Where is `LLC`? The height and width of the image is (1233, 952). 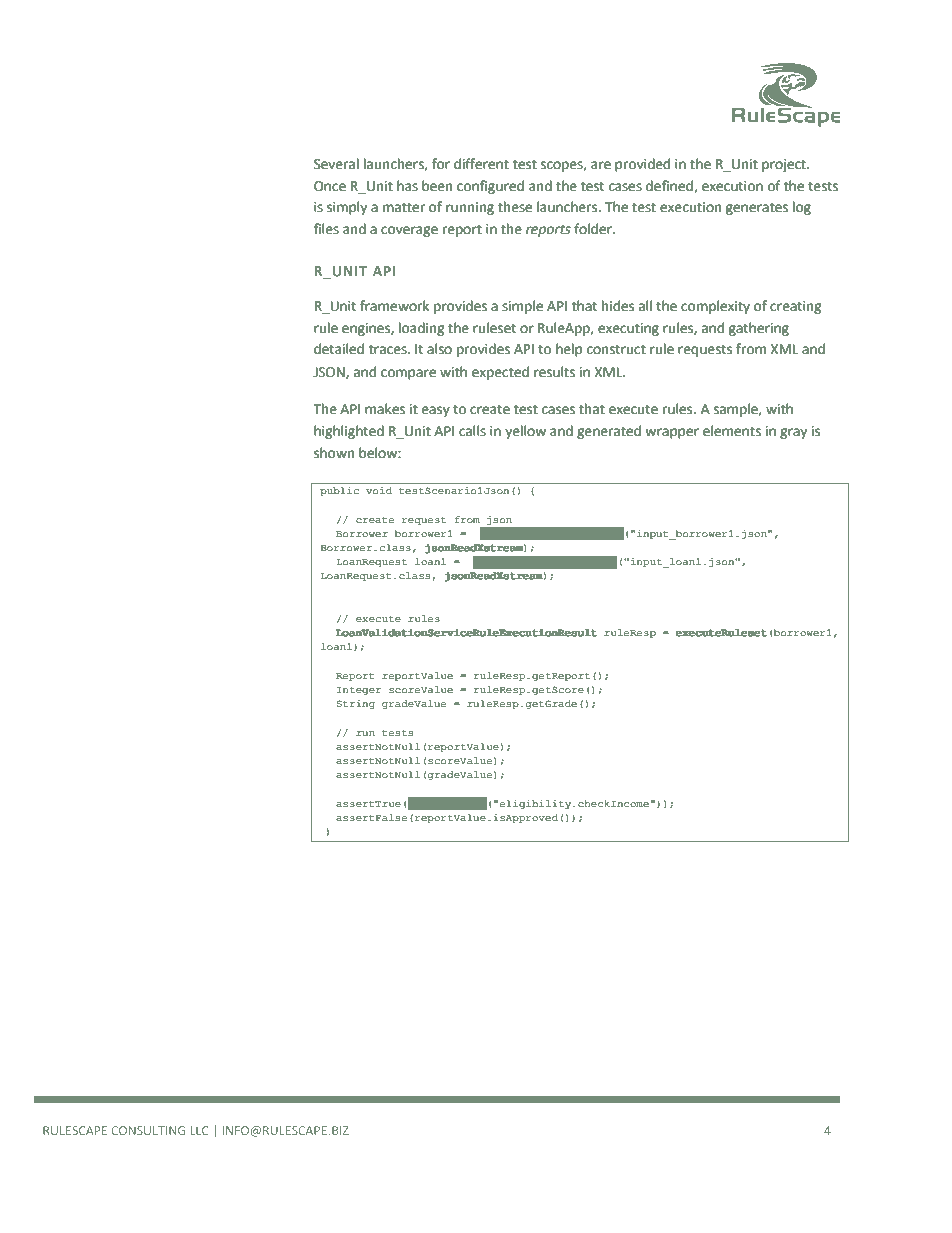 LLC is located at coordinates (199, 1130).
